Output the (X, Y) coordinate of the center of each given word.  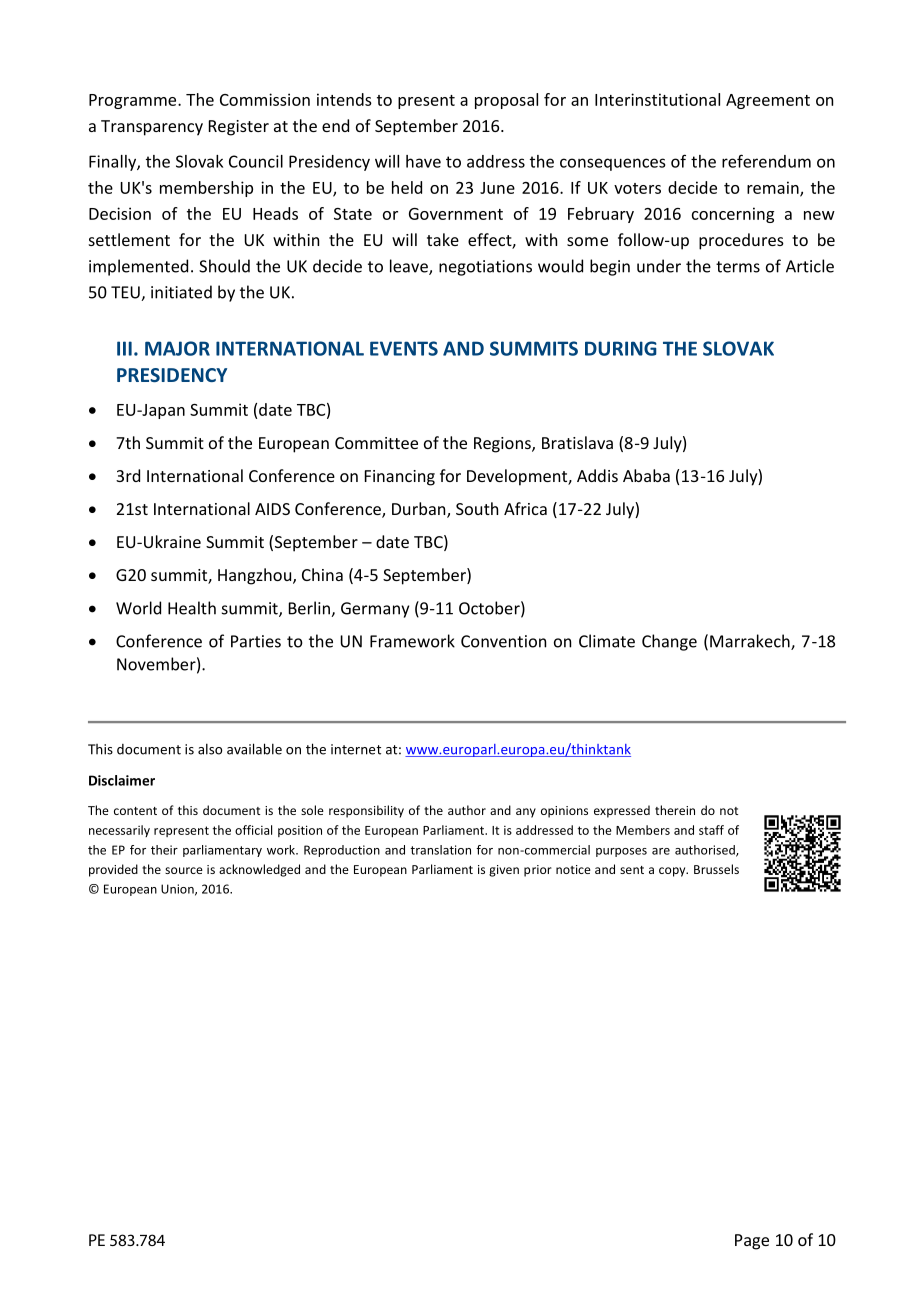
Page (752, 1242)
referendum (766, 161)
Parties (256, 641)
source (184, 870)
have (423, 161)
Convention (503, 641)
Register (239, 128)
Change (669, 642)
